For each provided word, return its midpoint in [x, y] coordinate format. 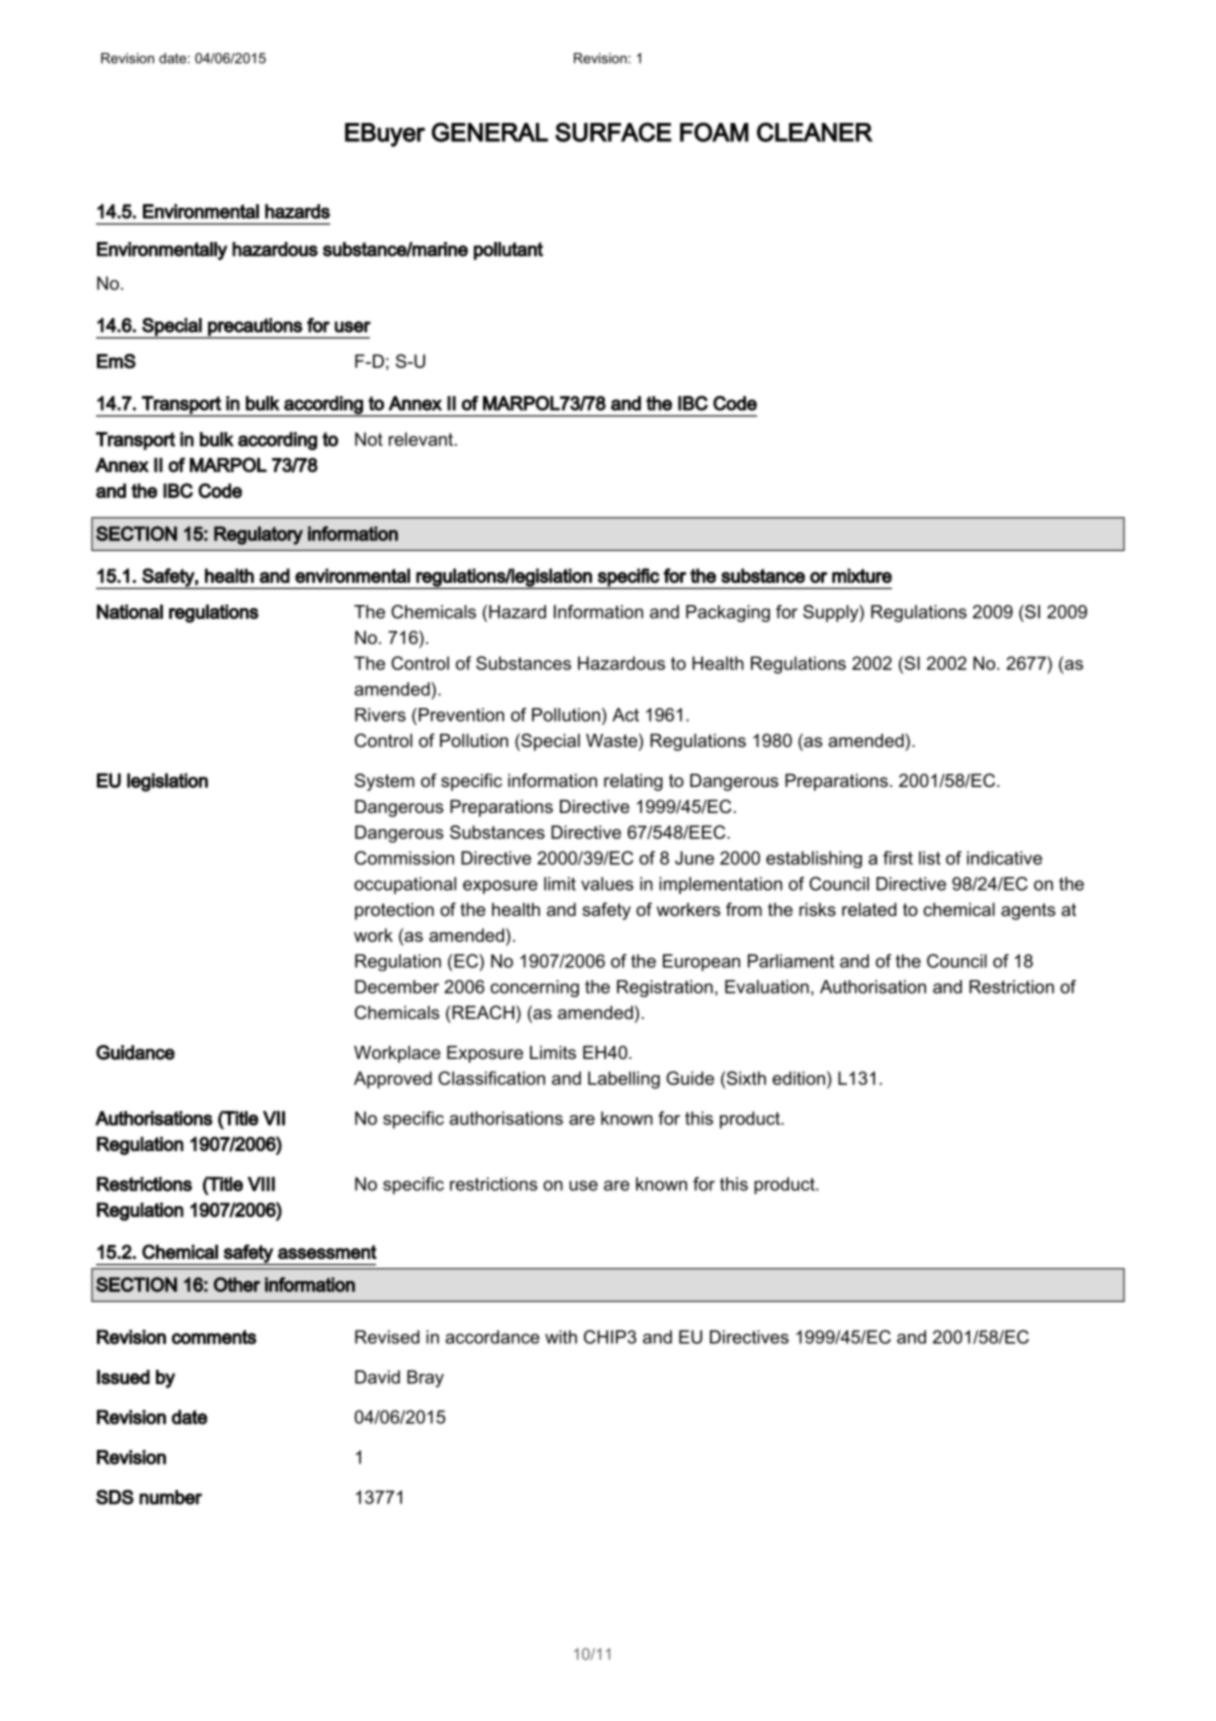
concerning [534, 988]
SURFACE [613, 132]
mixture [862, 575]
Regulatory [258, 535]
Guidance [135, 1052]
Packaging [728, 613]
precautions [255, 328]
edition [798, 1078]
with [561, 1337]
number [170, 1497]
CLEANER [815, 132]
